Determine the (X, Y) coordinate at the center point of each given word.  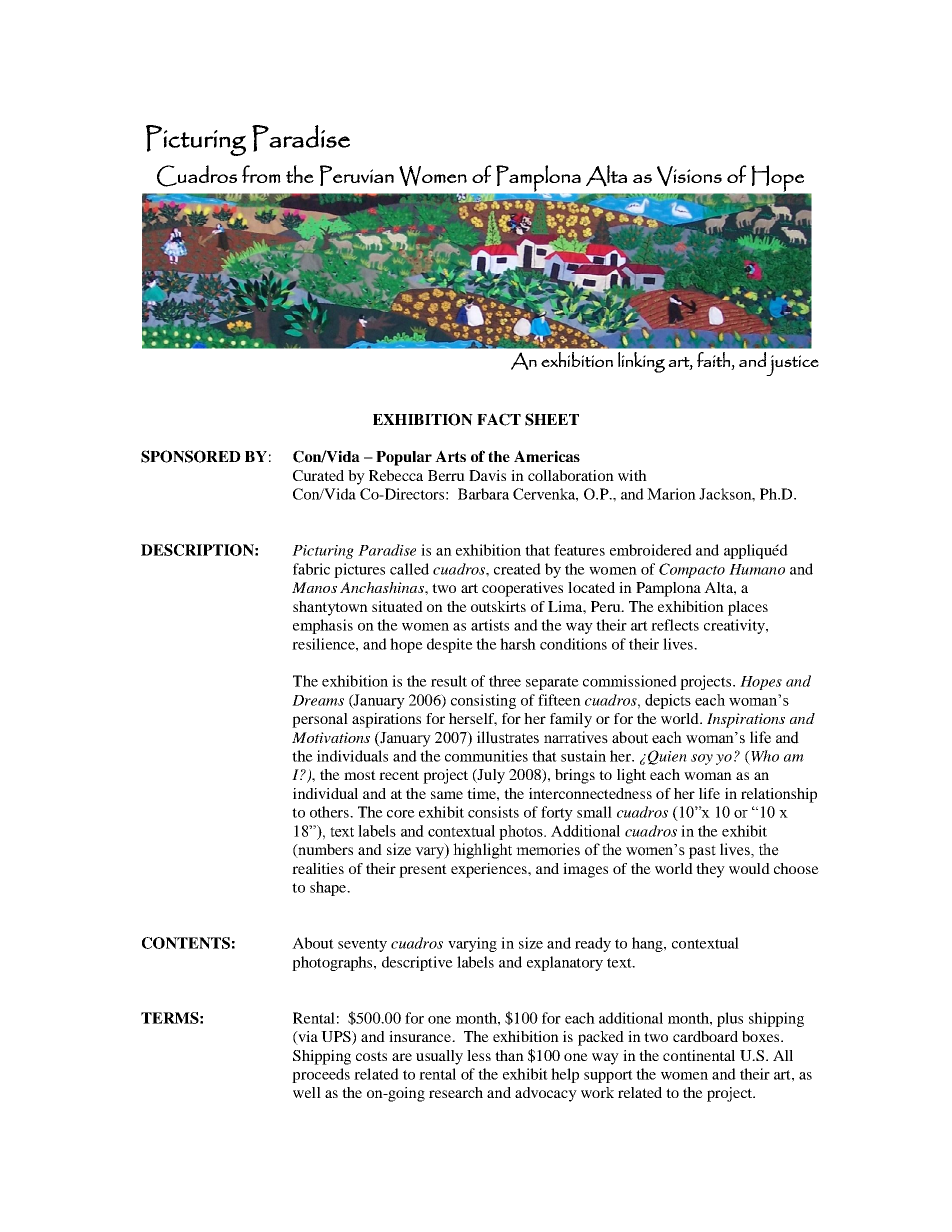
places (748, 608)
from (261, 174)
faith (713, 359)
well (307, 1092)
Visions (689, 176)
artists (490, 625)
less (479, 1055)
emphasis (323, 626)
